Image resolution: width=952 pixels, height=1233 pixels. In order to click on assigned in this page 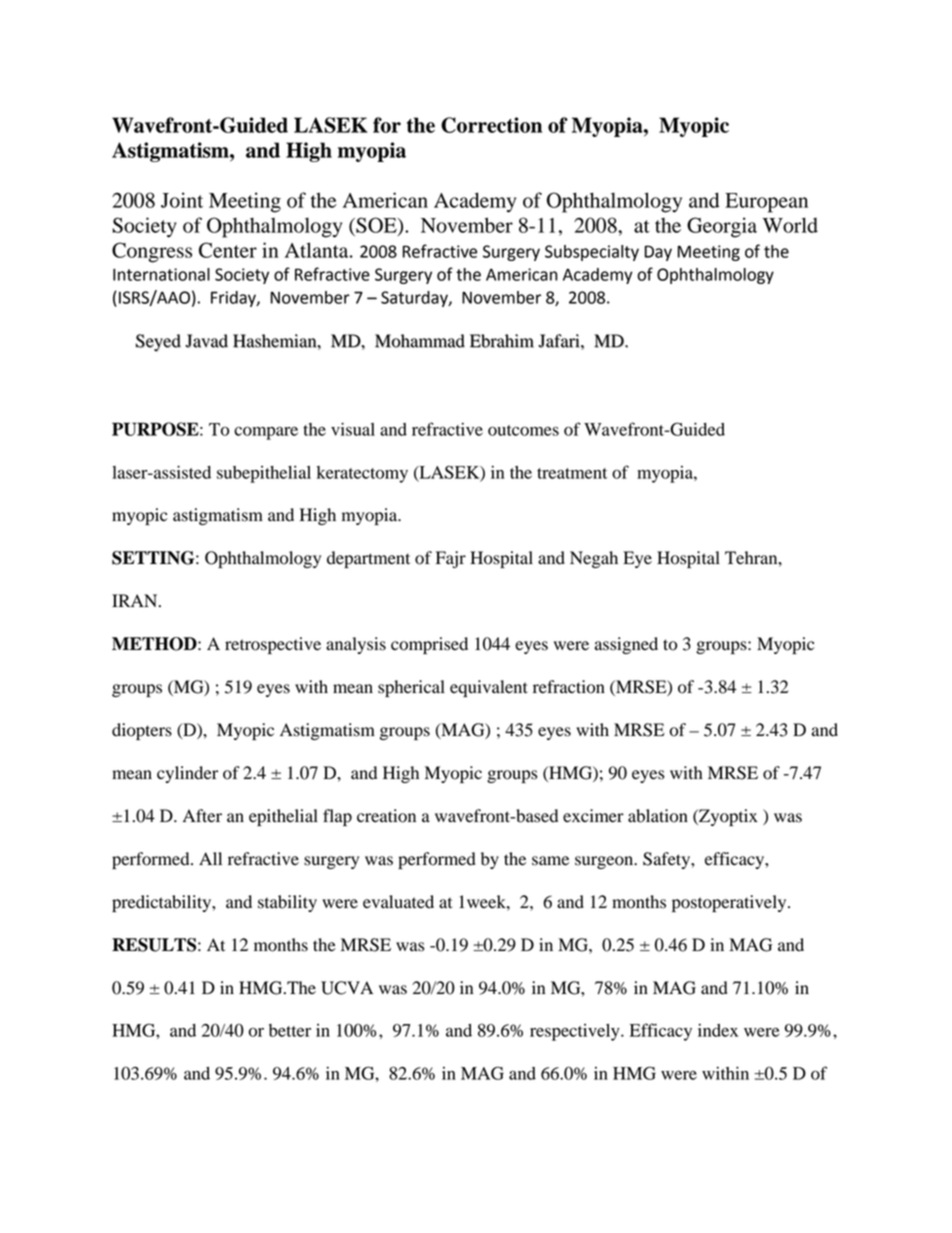, I will do `click(626, 645)`.
